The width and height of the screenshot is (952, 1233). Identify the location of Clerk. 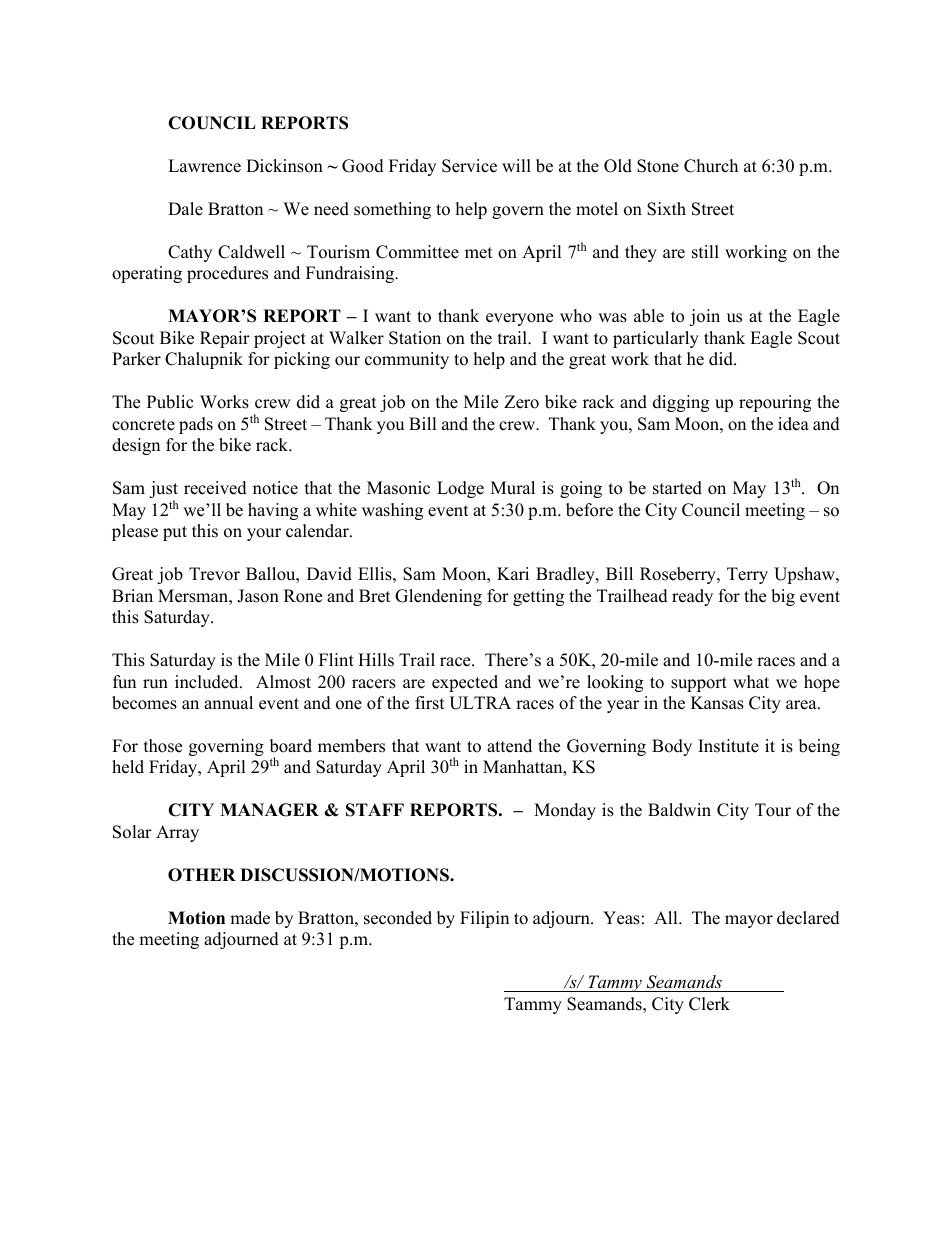
(709, 1004).
